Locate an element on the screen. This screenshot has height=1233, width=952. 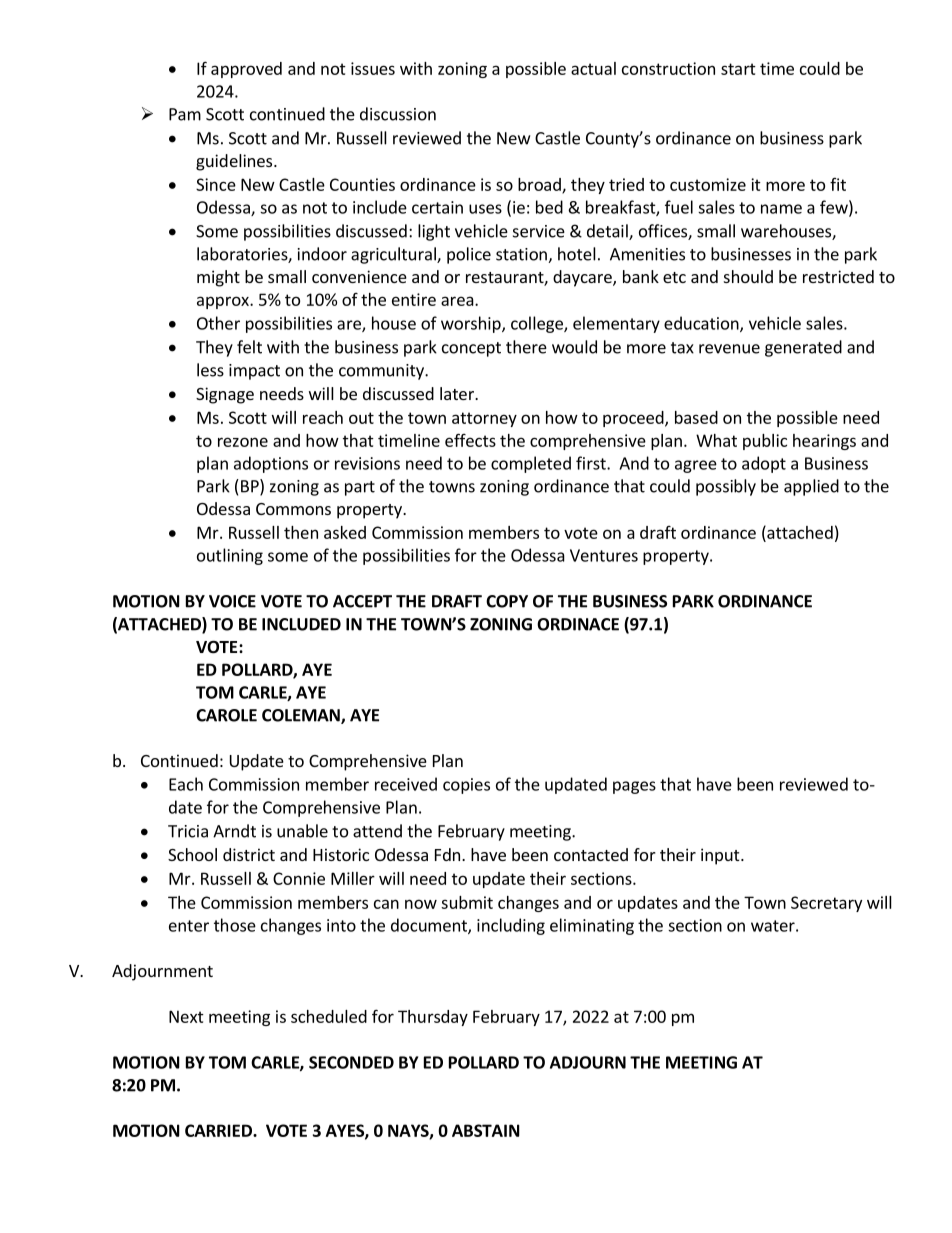
revenue is located at coordinates (729, 349).
